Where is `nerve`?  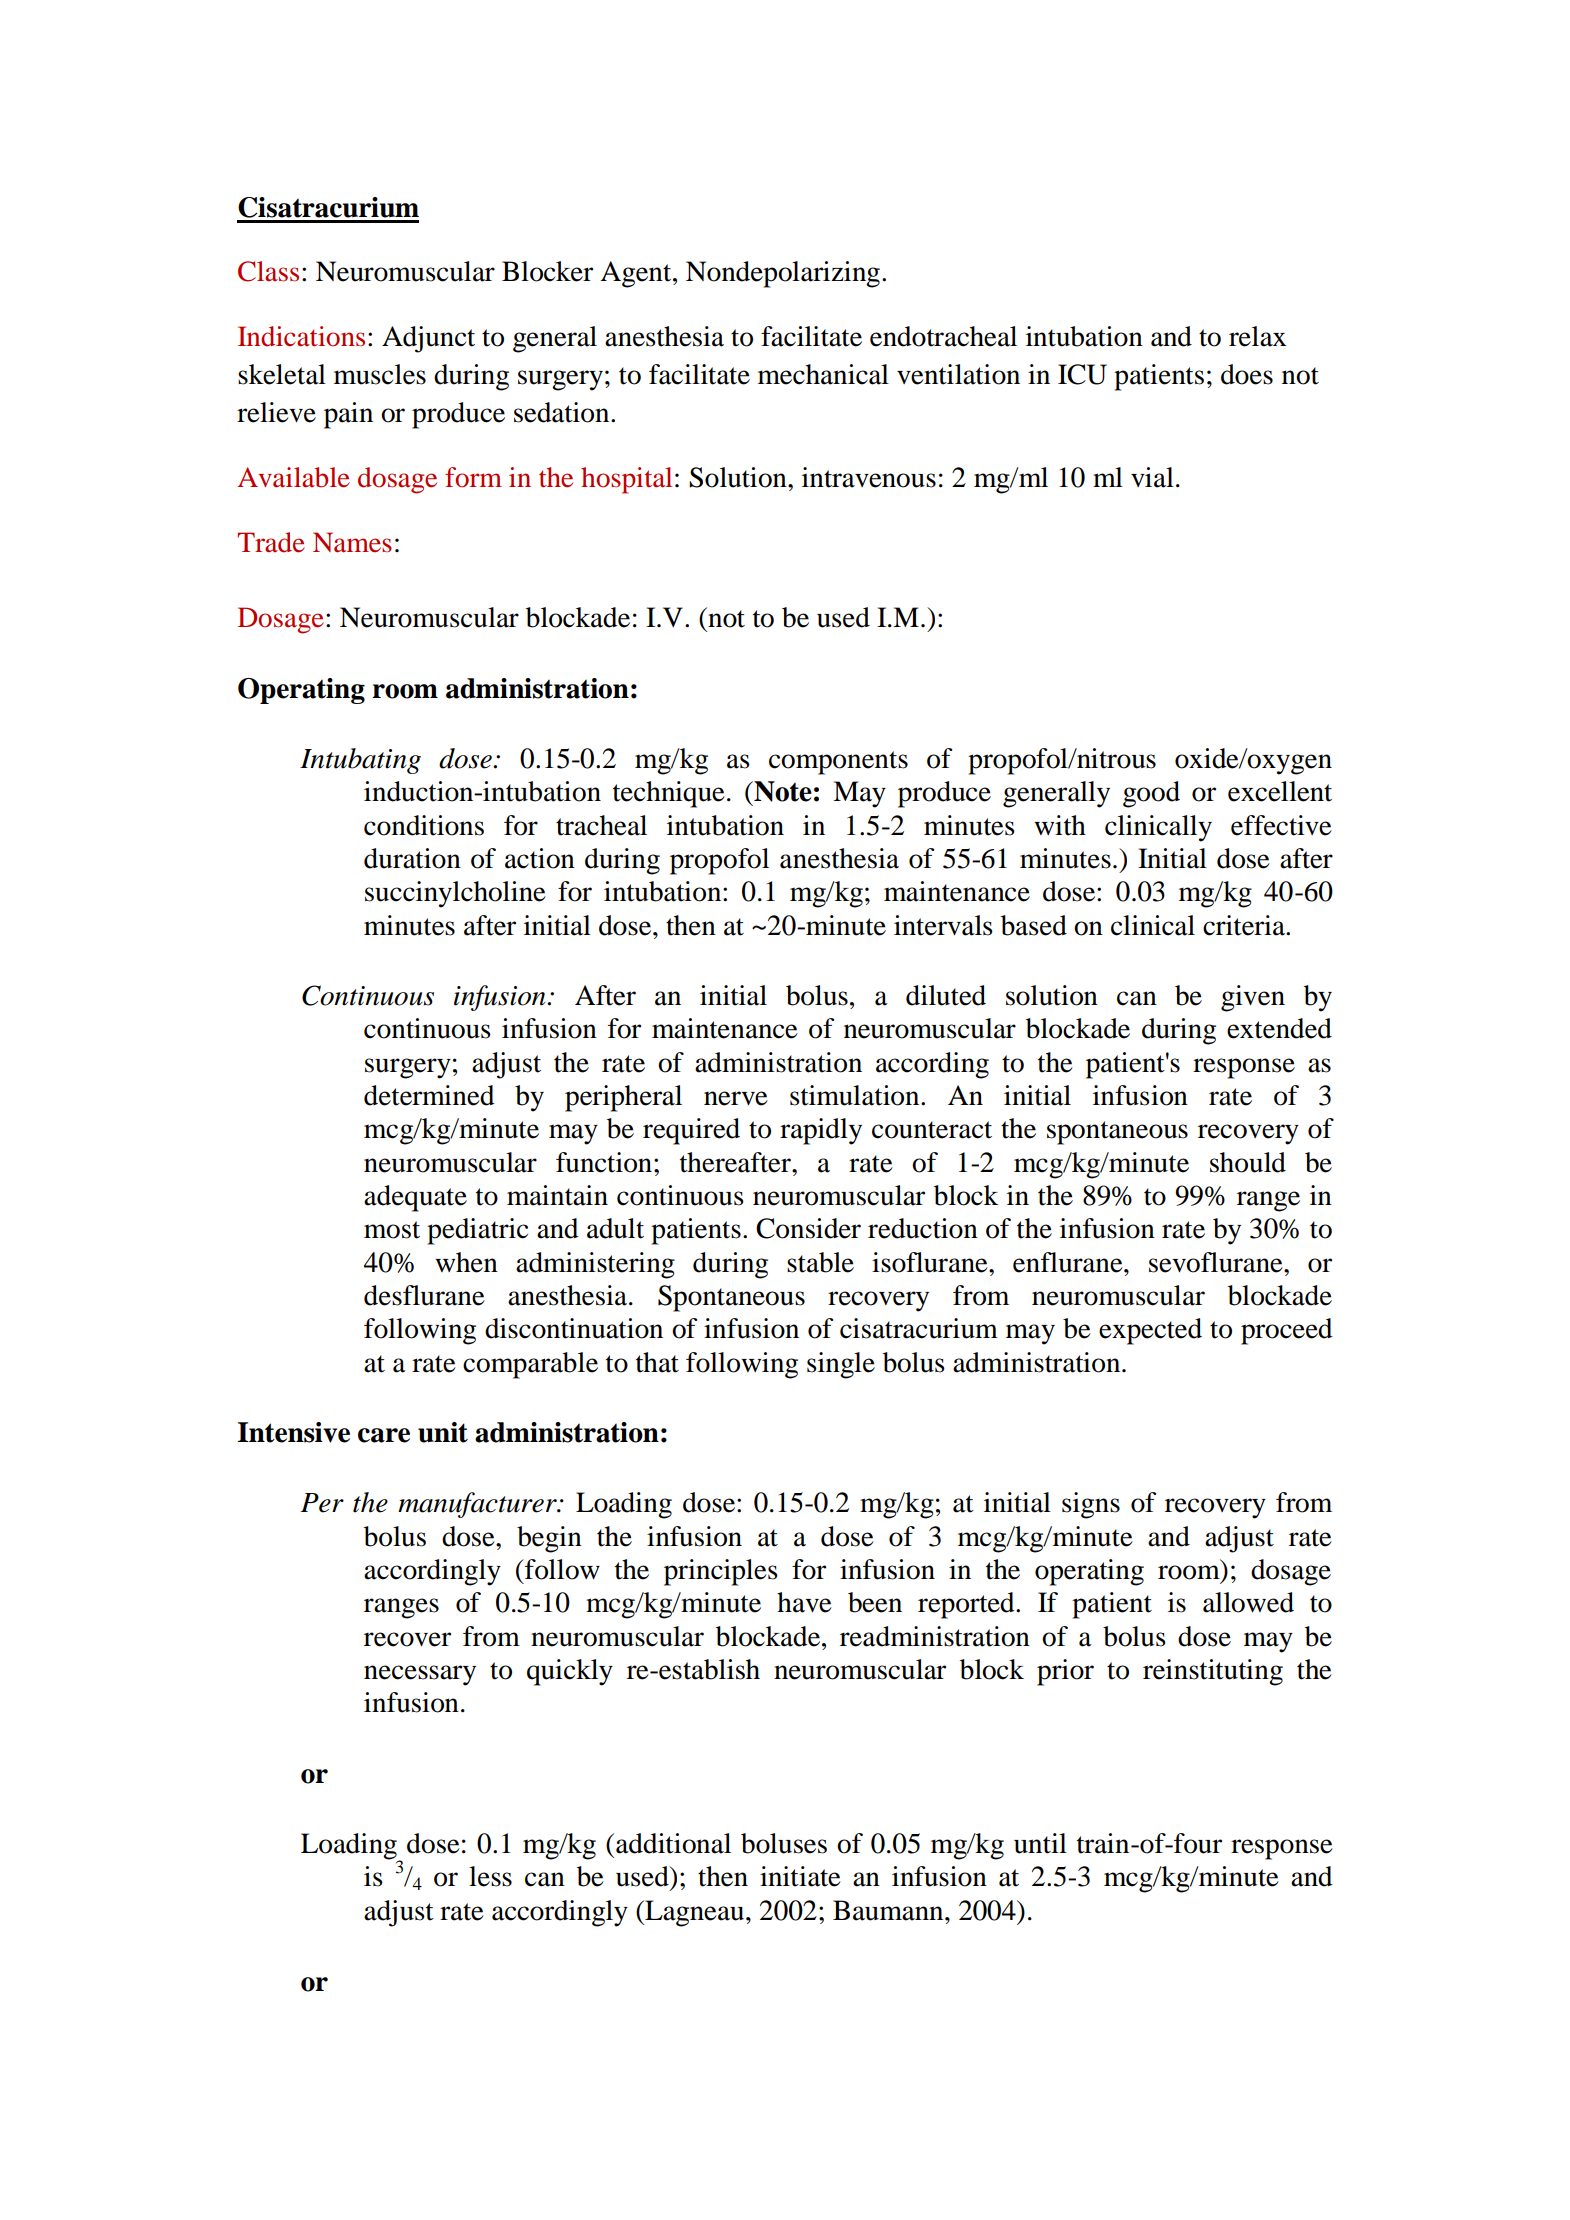
nerve is located at coordinates (736, 1098).
